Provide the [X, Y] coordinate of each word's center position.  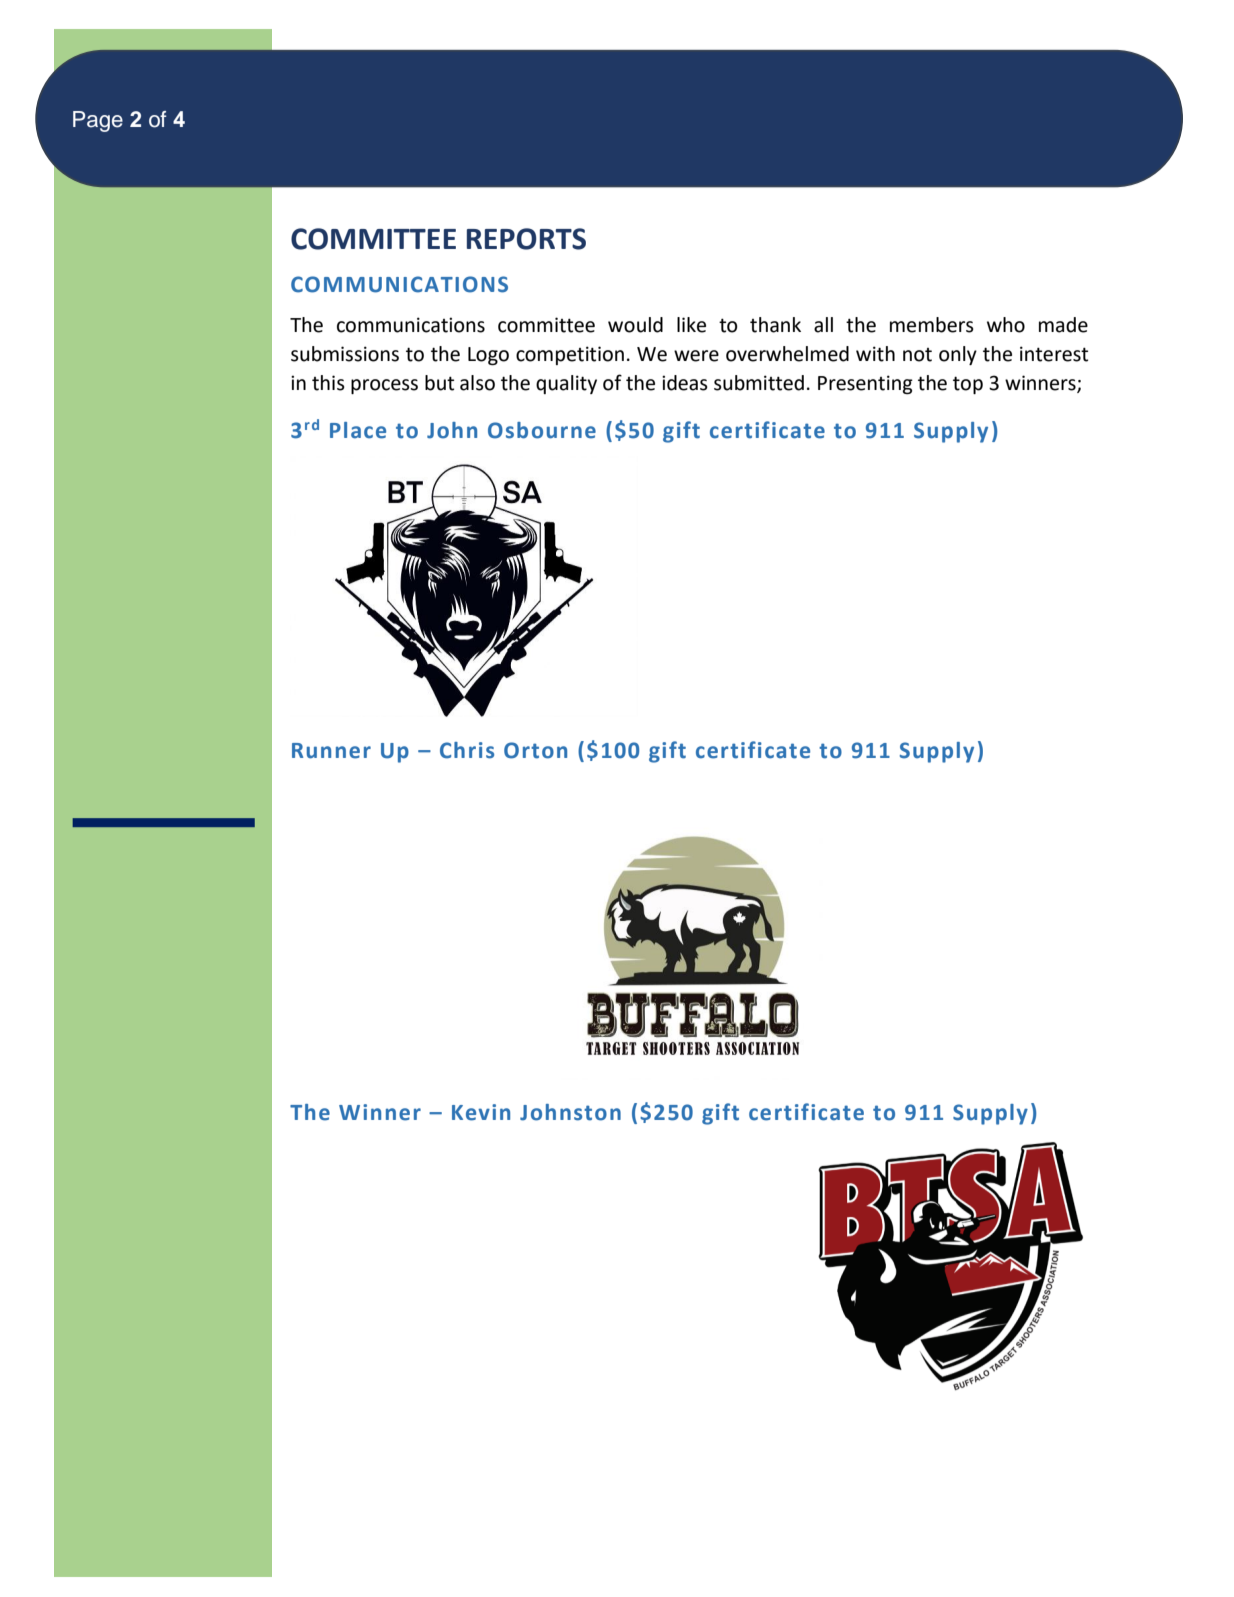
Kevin [481, 1112]
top [968, 385]
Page [98, 121]
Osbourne [542, 430]
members [932, 325]
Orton [535, 750]
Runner [331, 751]
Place [358, 430]
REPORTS [526, 239]
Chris [467, 750]
